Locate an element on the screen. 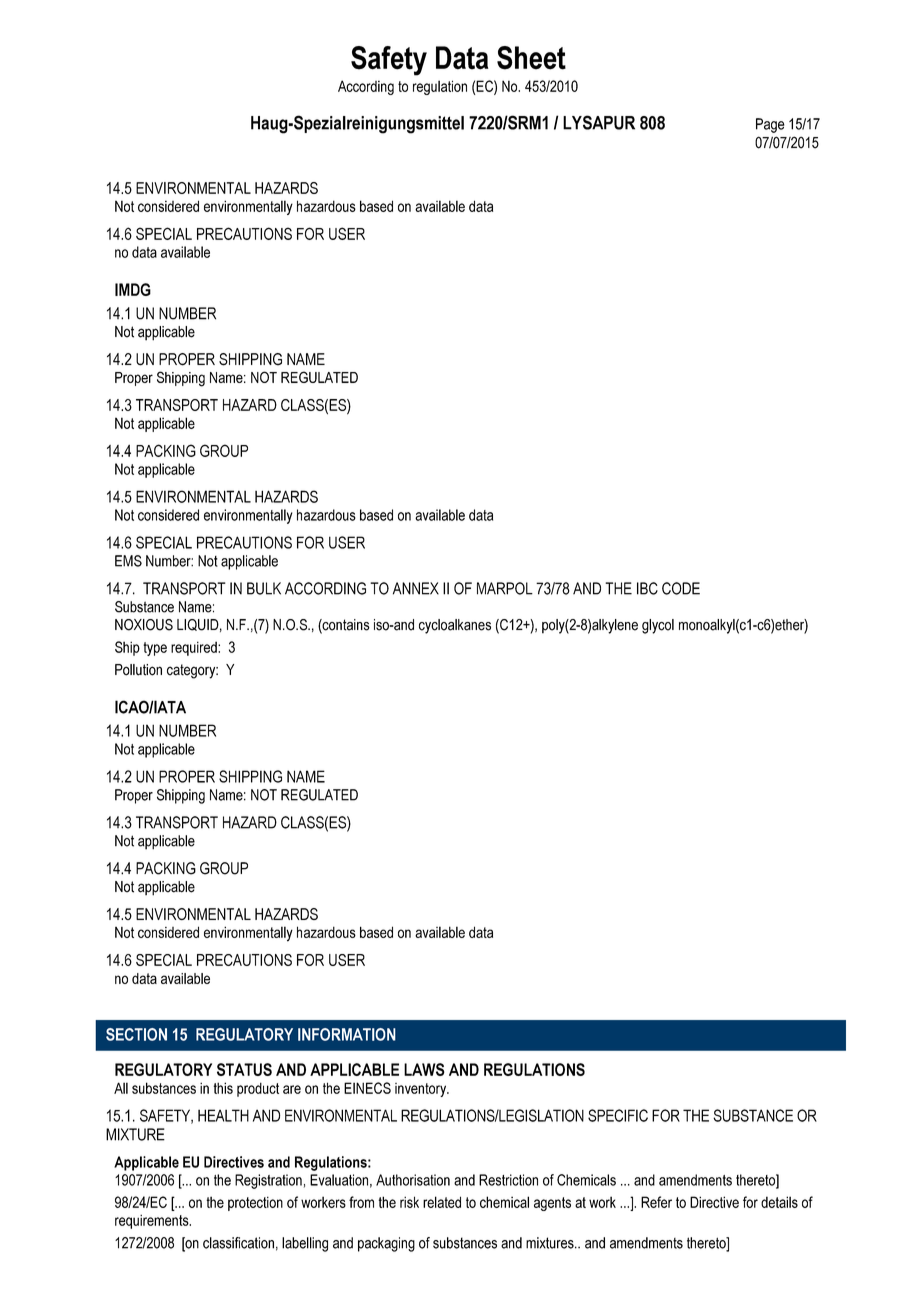 The height and width of the screenshot is (1308, 924). SECTION is located at coordinates (136, 1034).
